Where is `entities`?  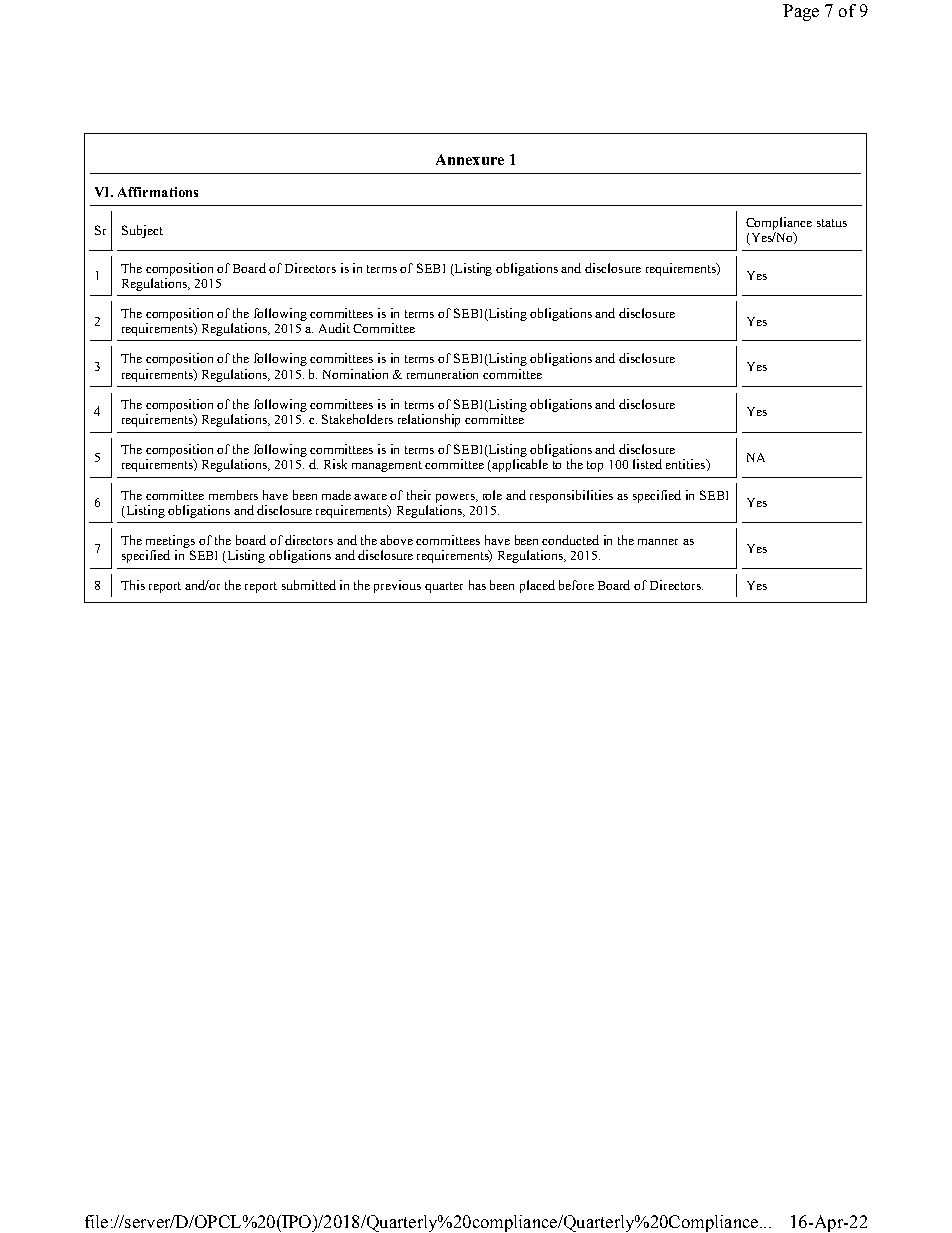
entities is located at coordinates (687, 465).
